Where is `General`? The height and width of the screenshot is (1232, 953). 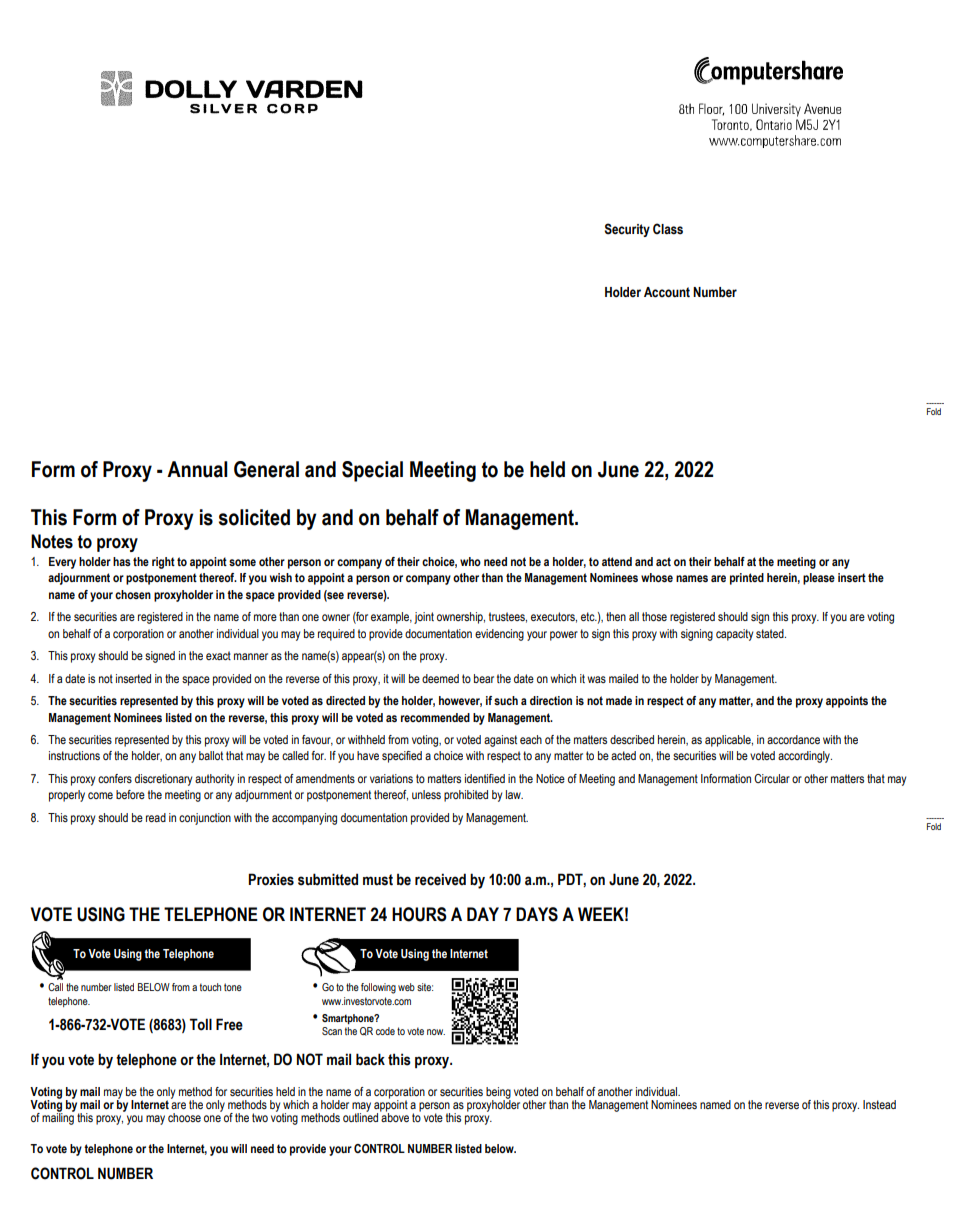
General is located at coordinates (266, 469).
